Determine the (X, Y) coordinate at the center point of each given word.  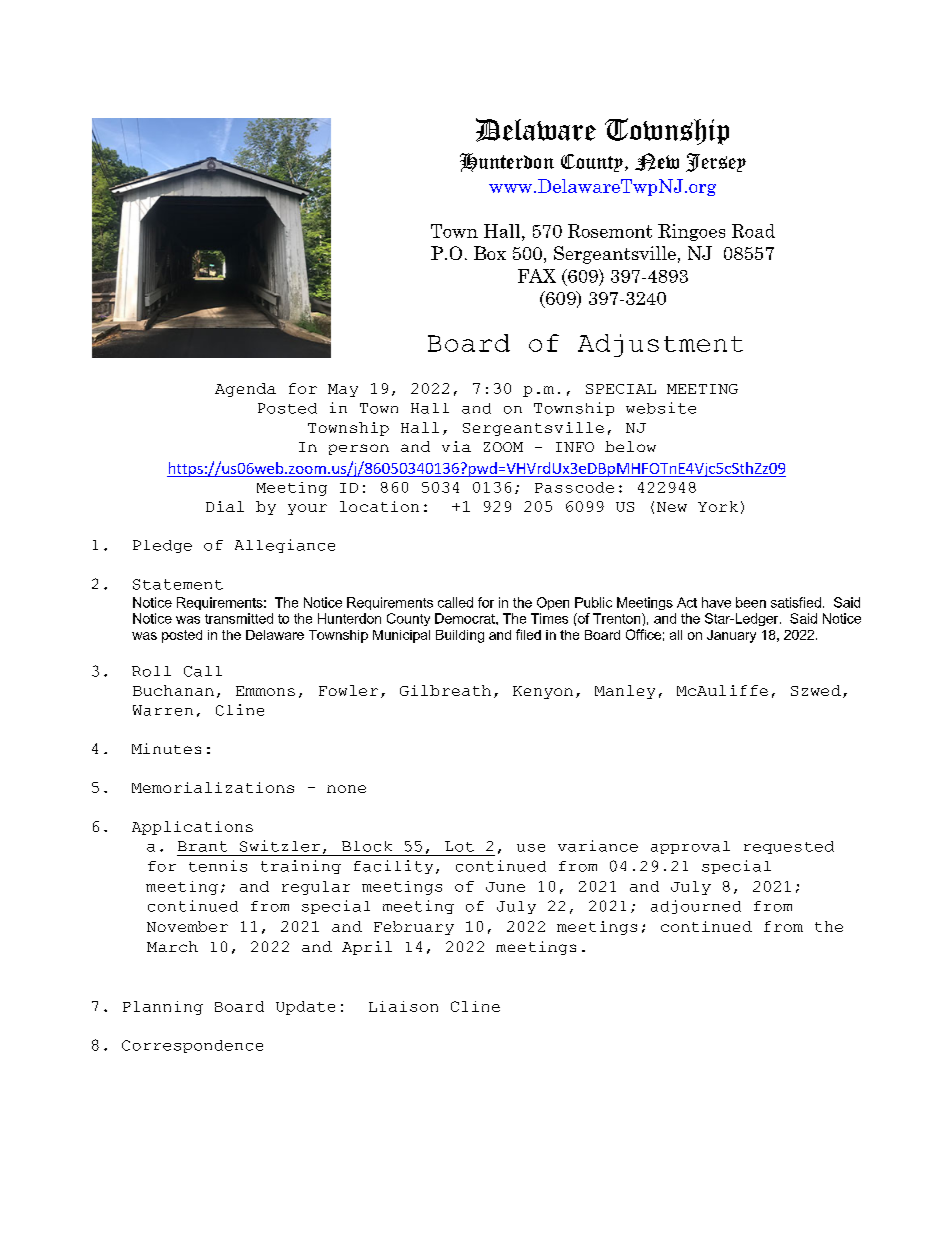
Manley (625, 692)
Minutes (166, 748)
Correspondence (192, 1046)
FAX (537, 276)
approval (690, 847)
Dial (225, 506)
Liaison (403, 1006)
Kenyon (543, 692)
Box (490, 253)
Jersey (716, 162)
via (456, 446)
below (630, 446)
